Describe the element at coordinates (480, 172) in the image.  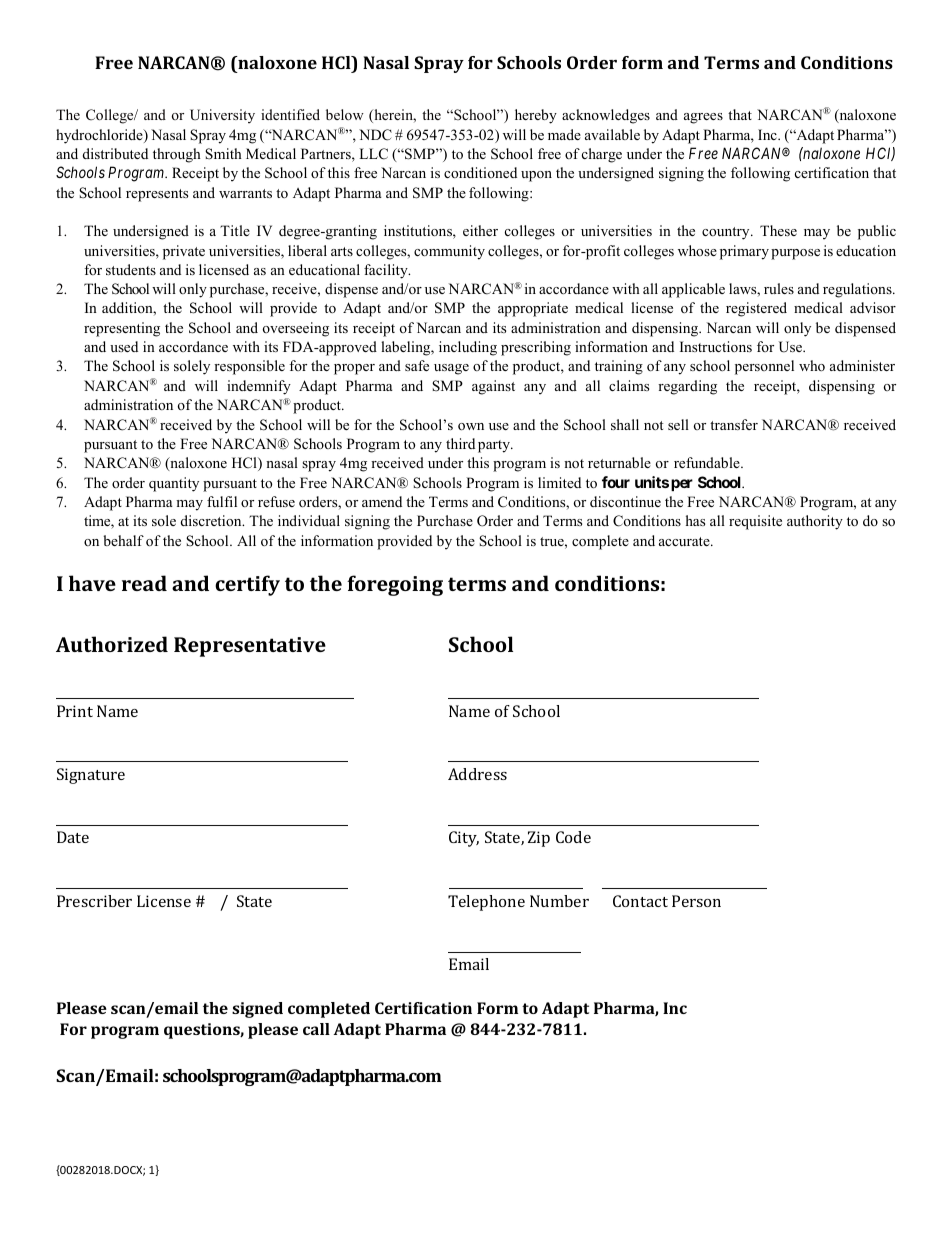
I see `conditioned` at that location.
